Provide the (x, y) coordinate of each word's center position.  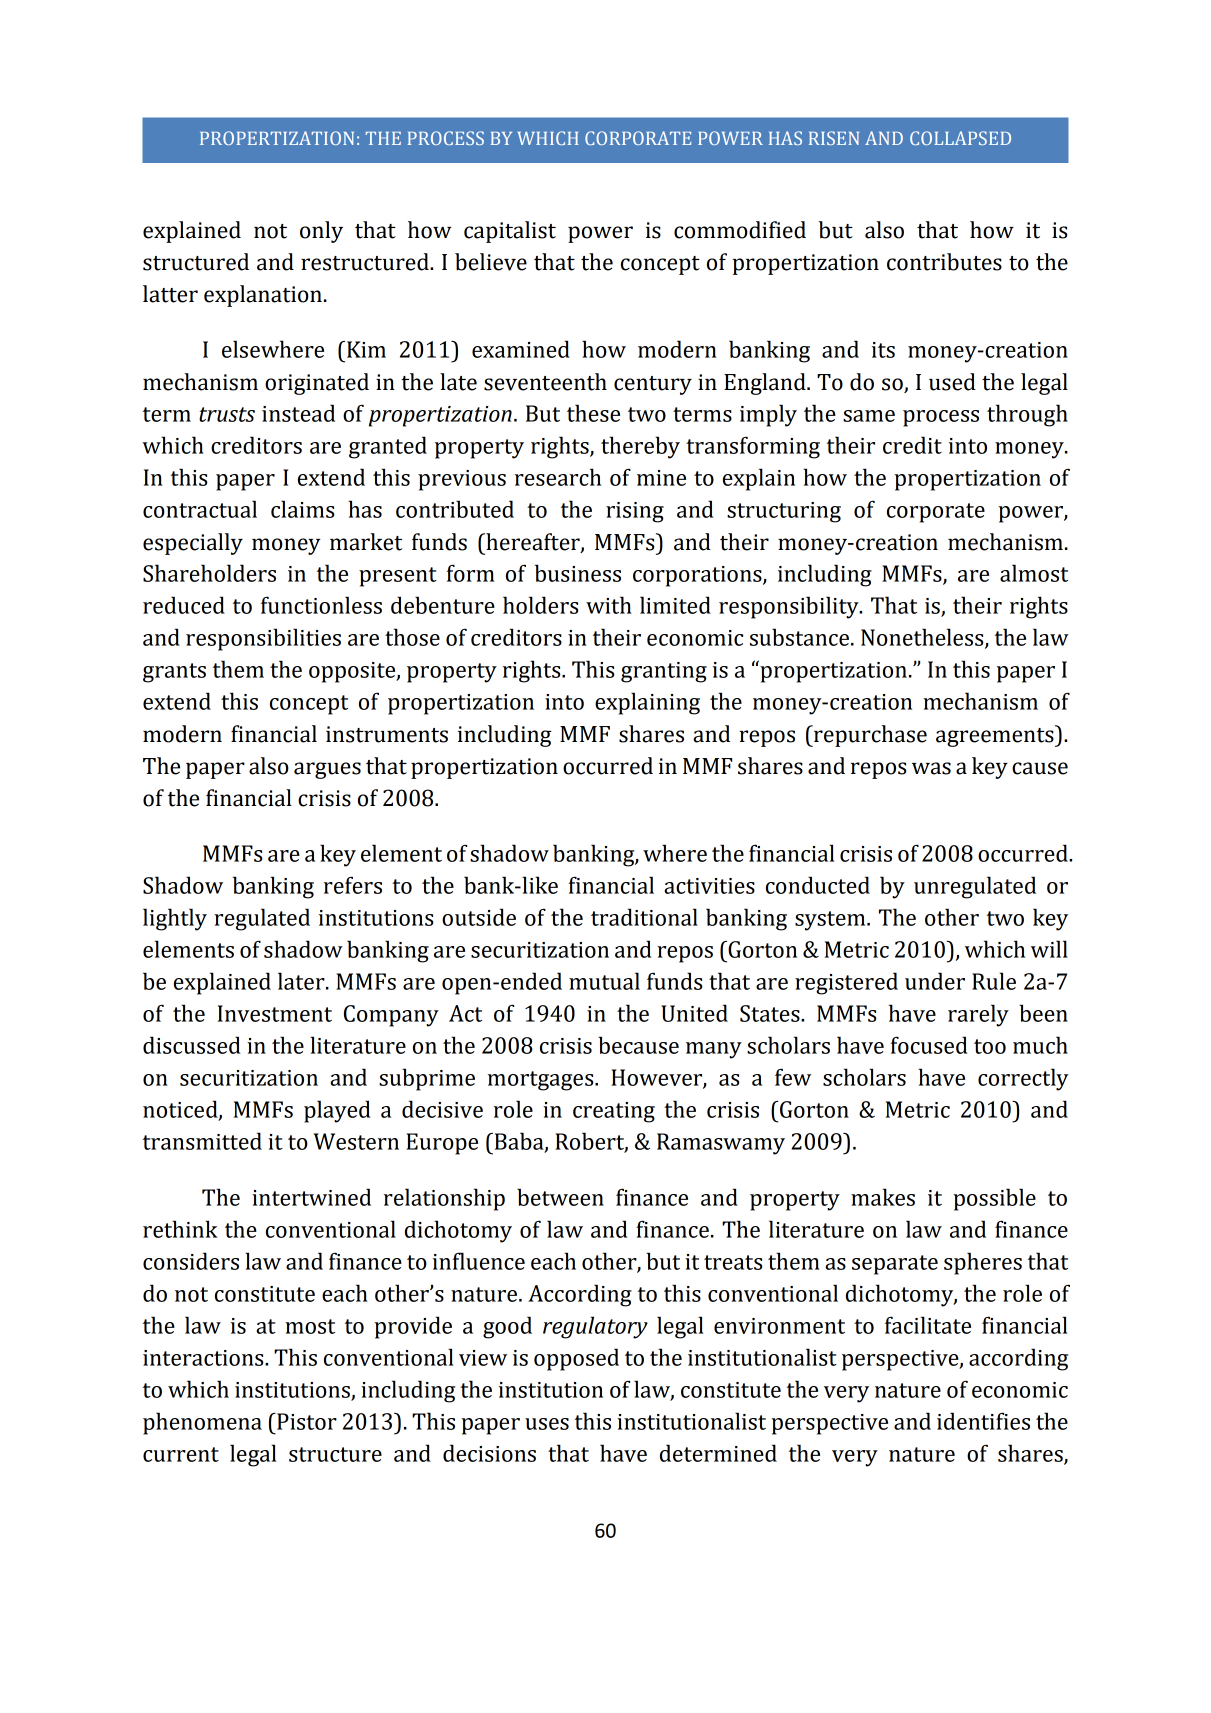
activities (709, 886)
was (931, 768)
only (321, 232)
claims (302, 509)
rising (635, 512)
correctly (1023, 1079)
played (337, 1111)
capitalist (510, 232)
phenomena (202, 1423)
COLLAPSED (960, 138)
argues (327, 770)
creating (614, 1112)
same (869, 416)
